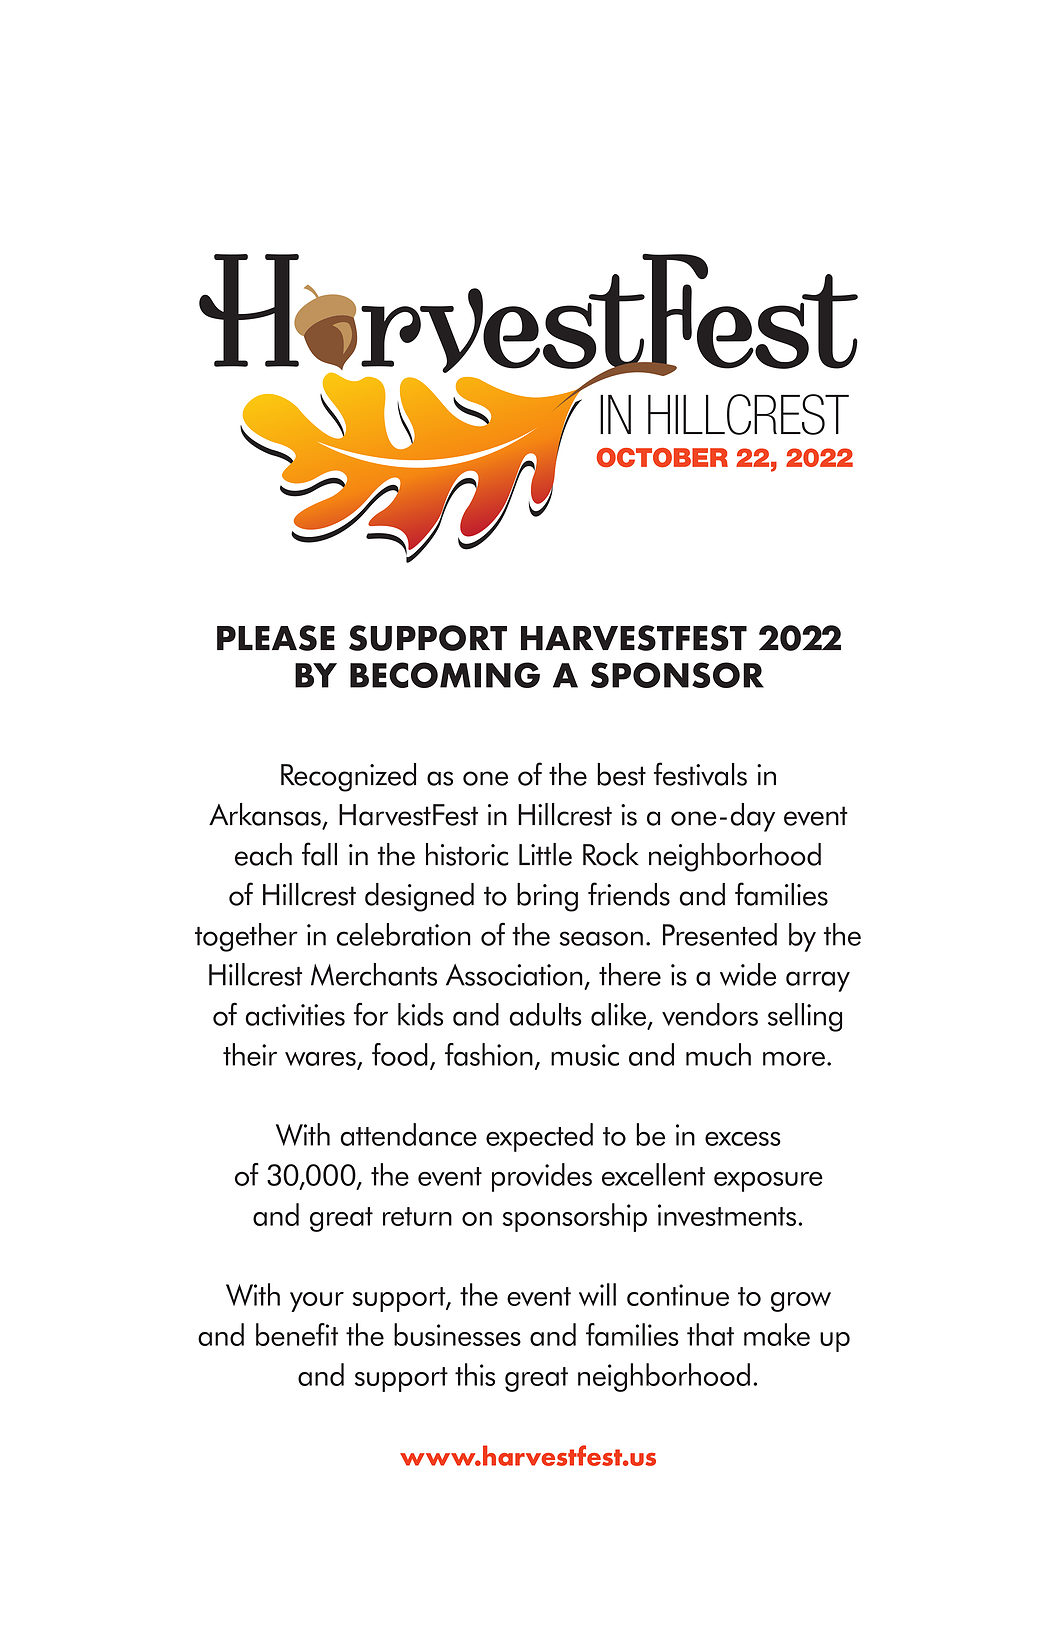 This screenshot has height=1633, width=1057. What do you see at coordinates (720, 934) in the screenshot?
I see `Presented` at bounding box center [720, 934].
